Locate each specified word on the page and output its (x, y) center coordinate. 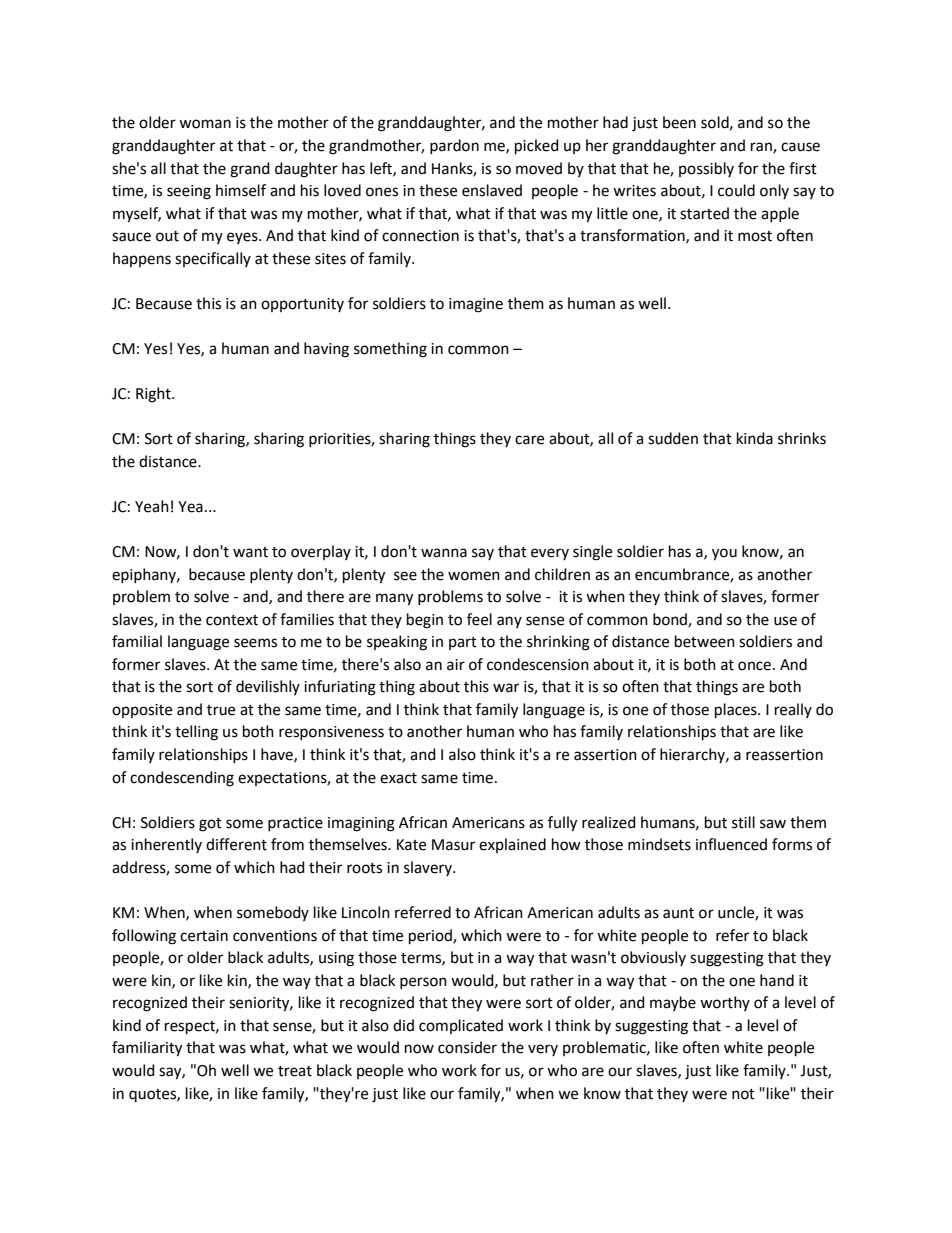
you (724, 554)
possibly (706, 169)
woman (205, 124)
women (474, 576)
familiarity (147, 1049)
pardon (454, 146)
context (232, 620)
